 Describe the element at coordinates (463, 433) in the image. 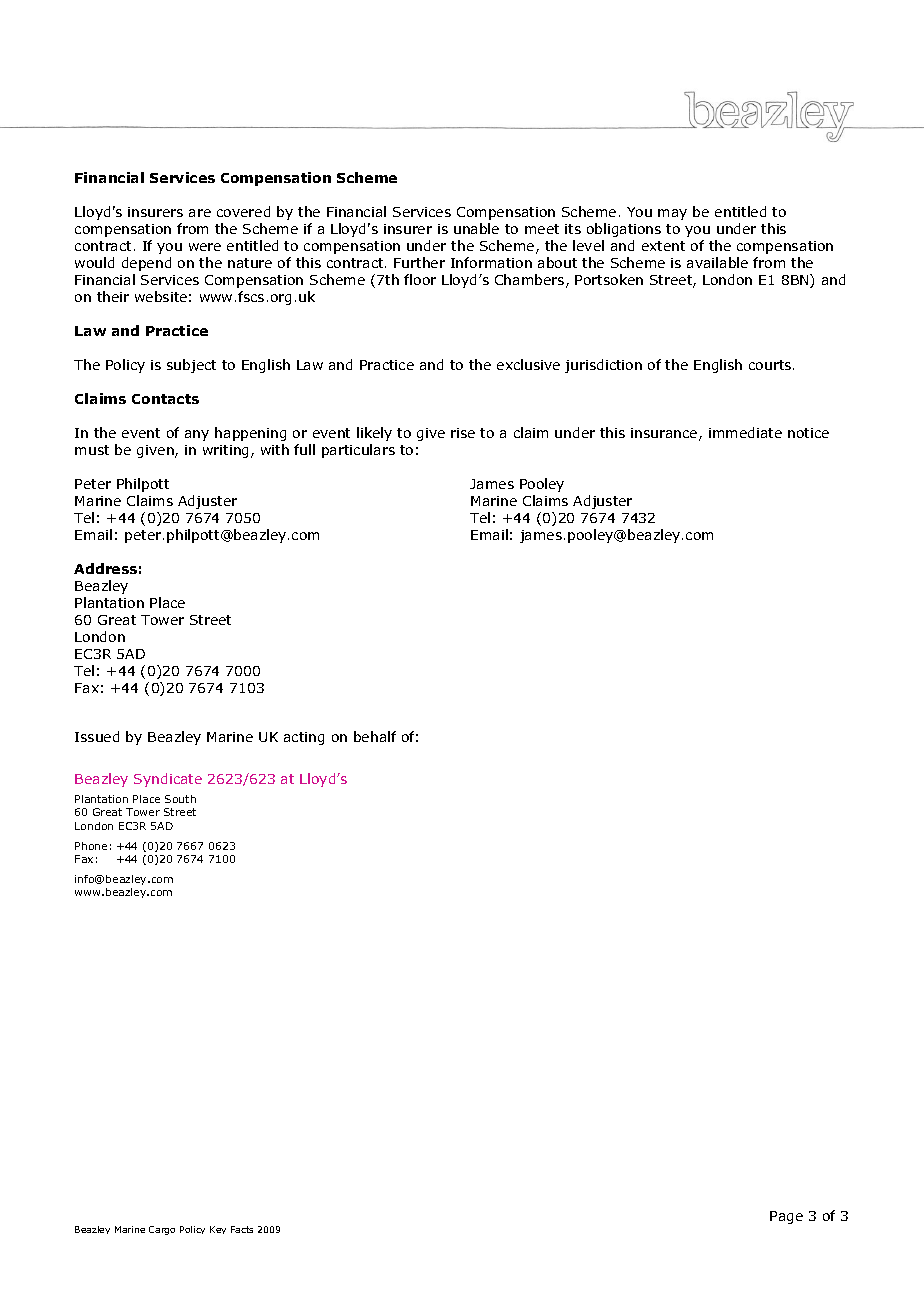

I see `rise` at that location.
